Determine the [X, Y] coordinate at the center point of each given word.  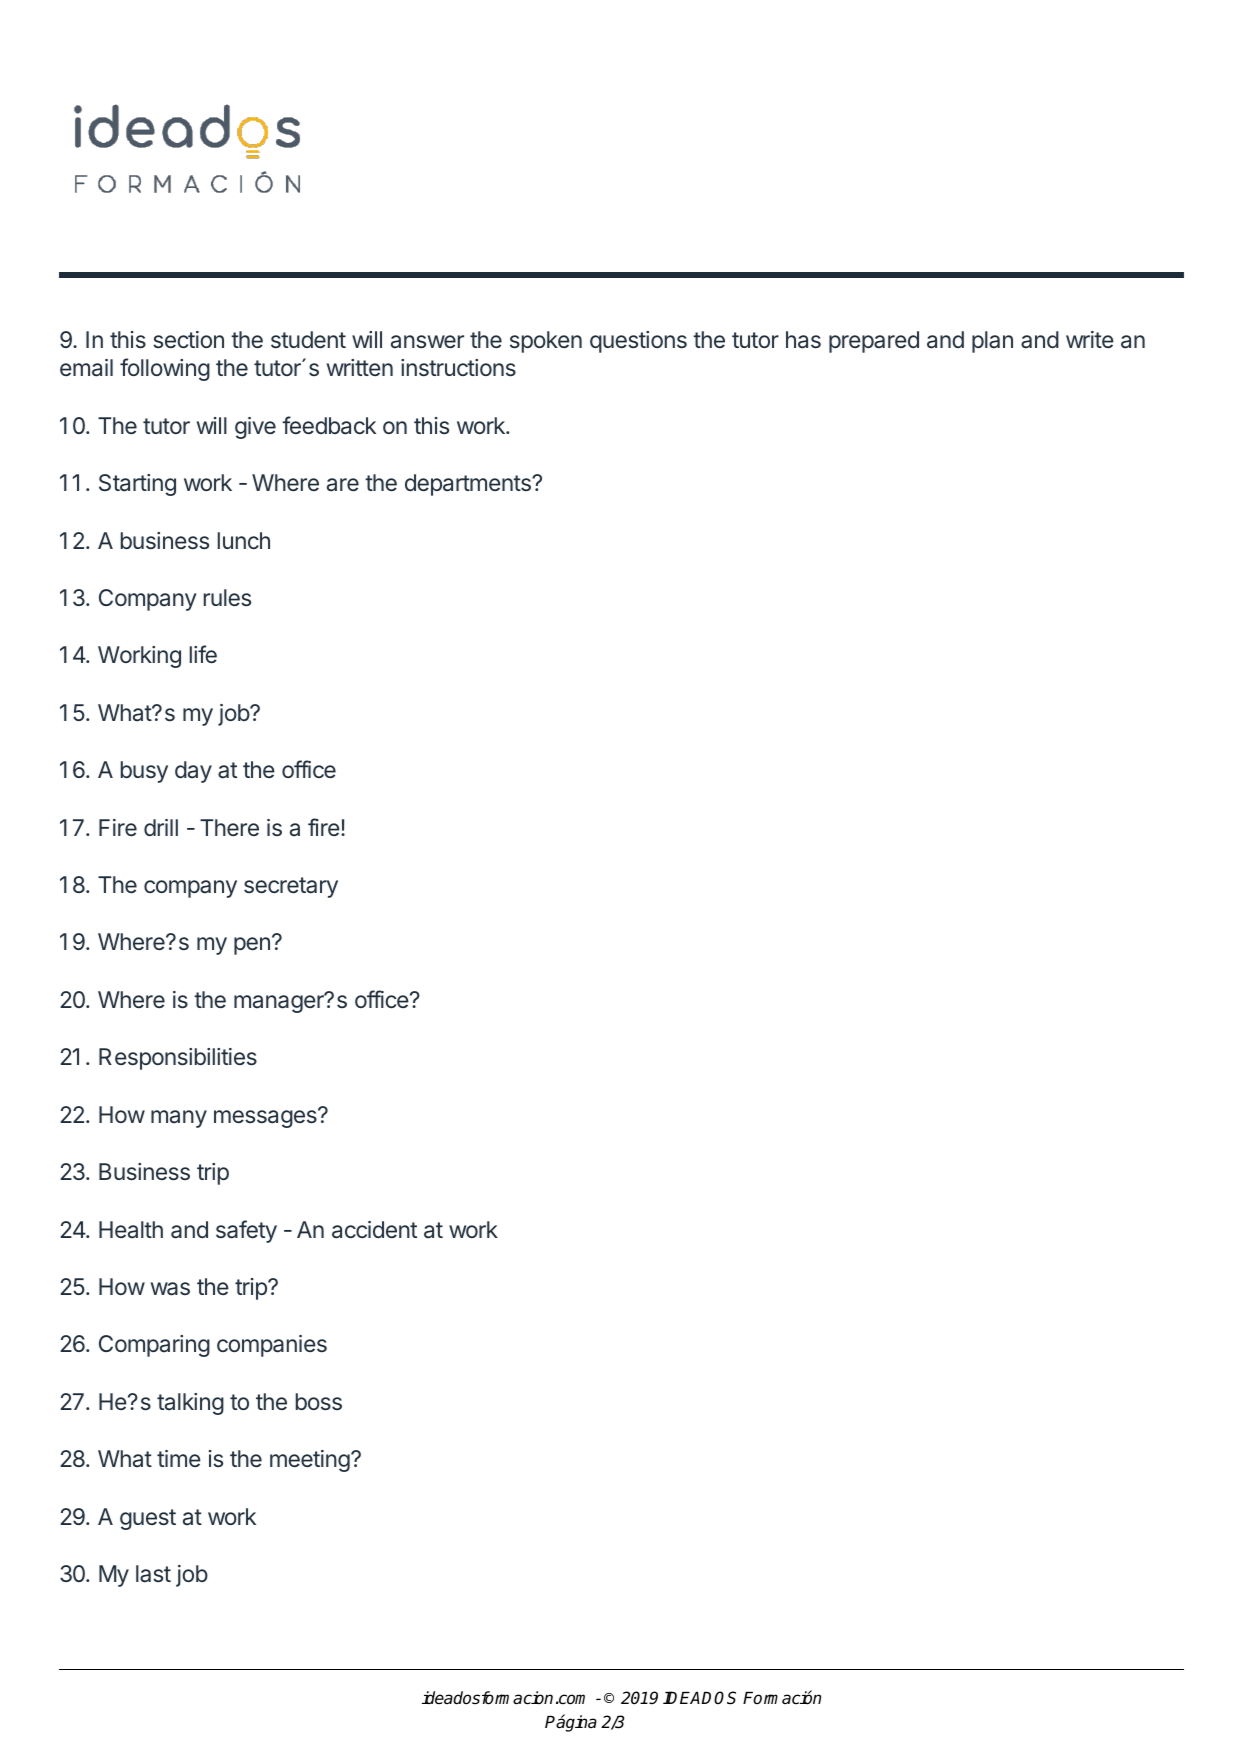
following [165, 369]
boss [319, 1402]
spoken [546, 342]
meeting [310, 1461]
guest [148, 1519]
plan [992, 342]
